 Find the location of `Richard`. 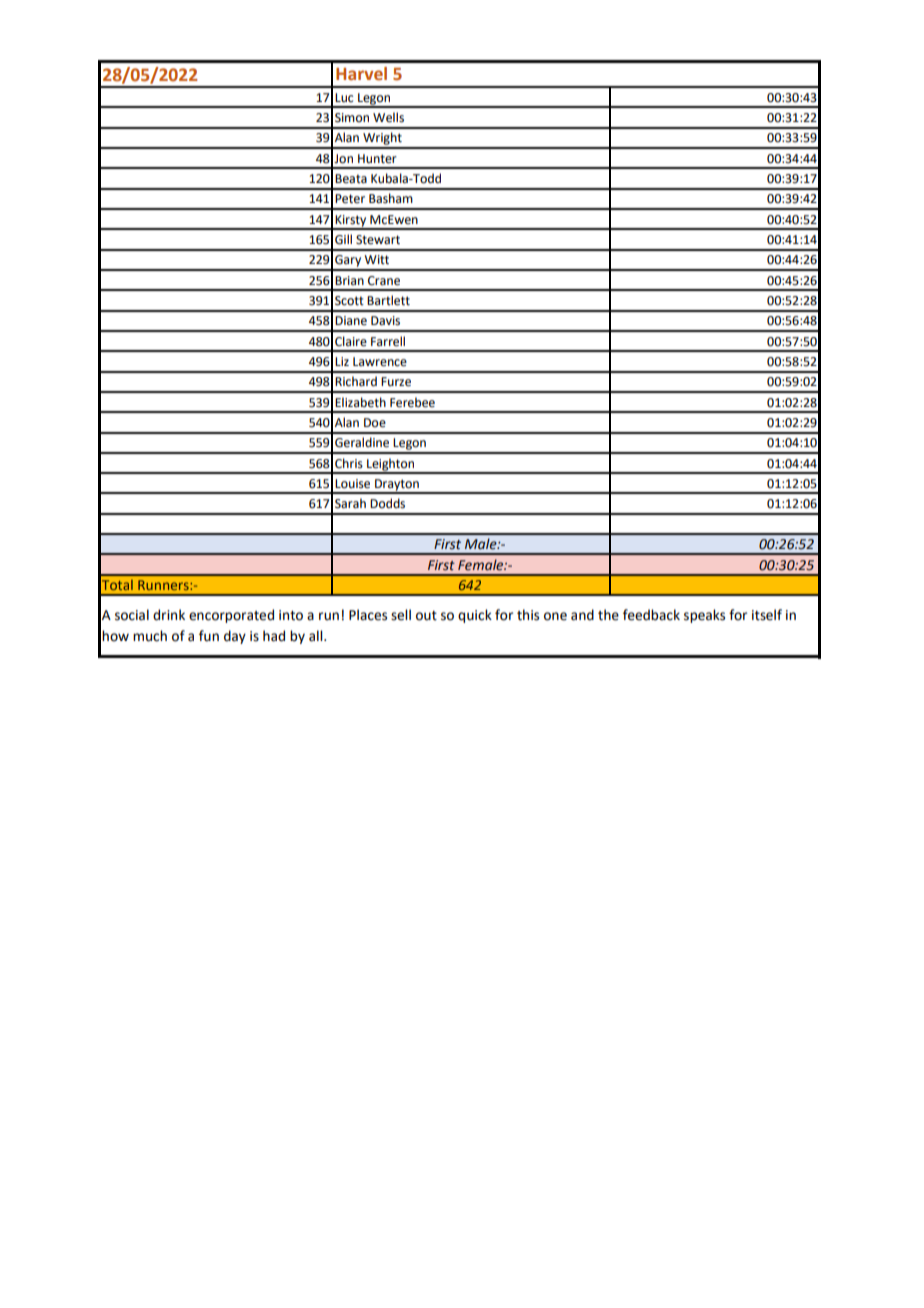

Richard is located at coordinates (356, 381).
